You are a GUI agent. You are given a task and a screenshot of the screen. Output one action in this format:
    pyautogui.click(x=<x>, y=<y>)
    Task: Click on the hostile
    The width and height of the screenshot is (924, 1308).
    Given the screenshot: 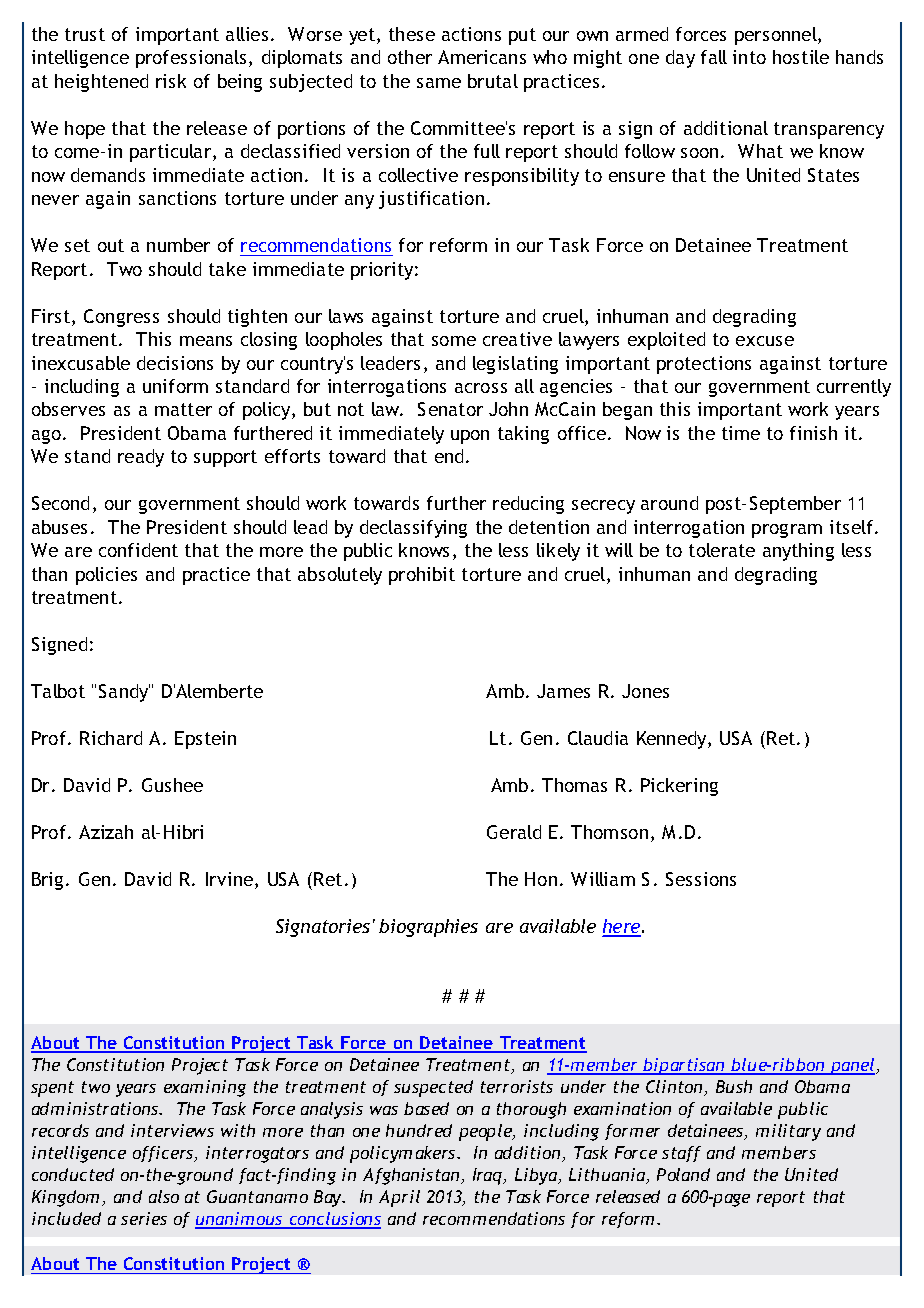 What is the action you would take?
    pyautogui.click(x=801, y=57)
